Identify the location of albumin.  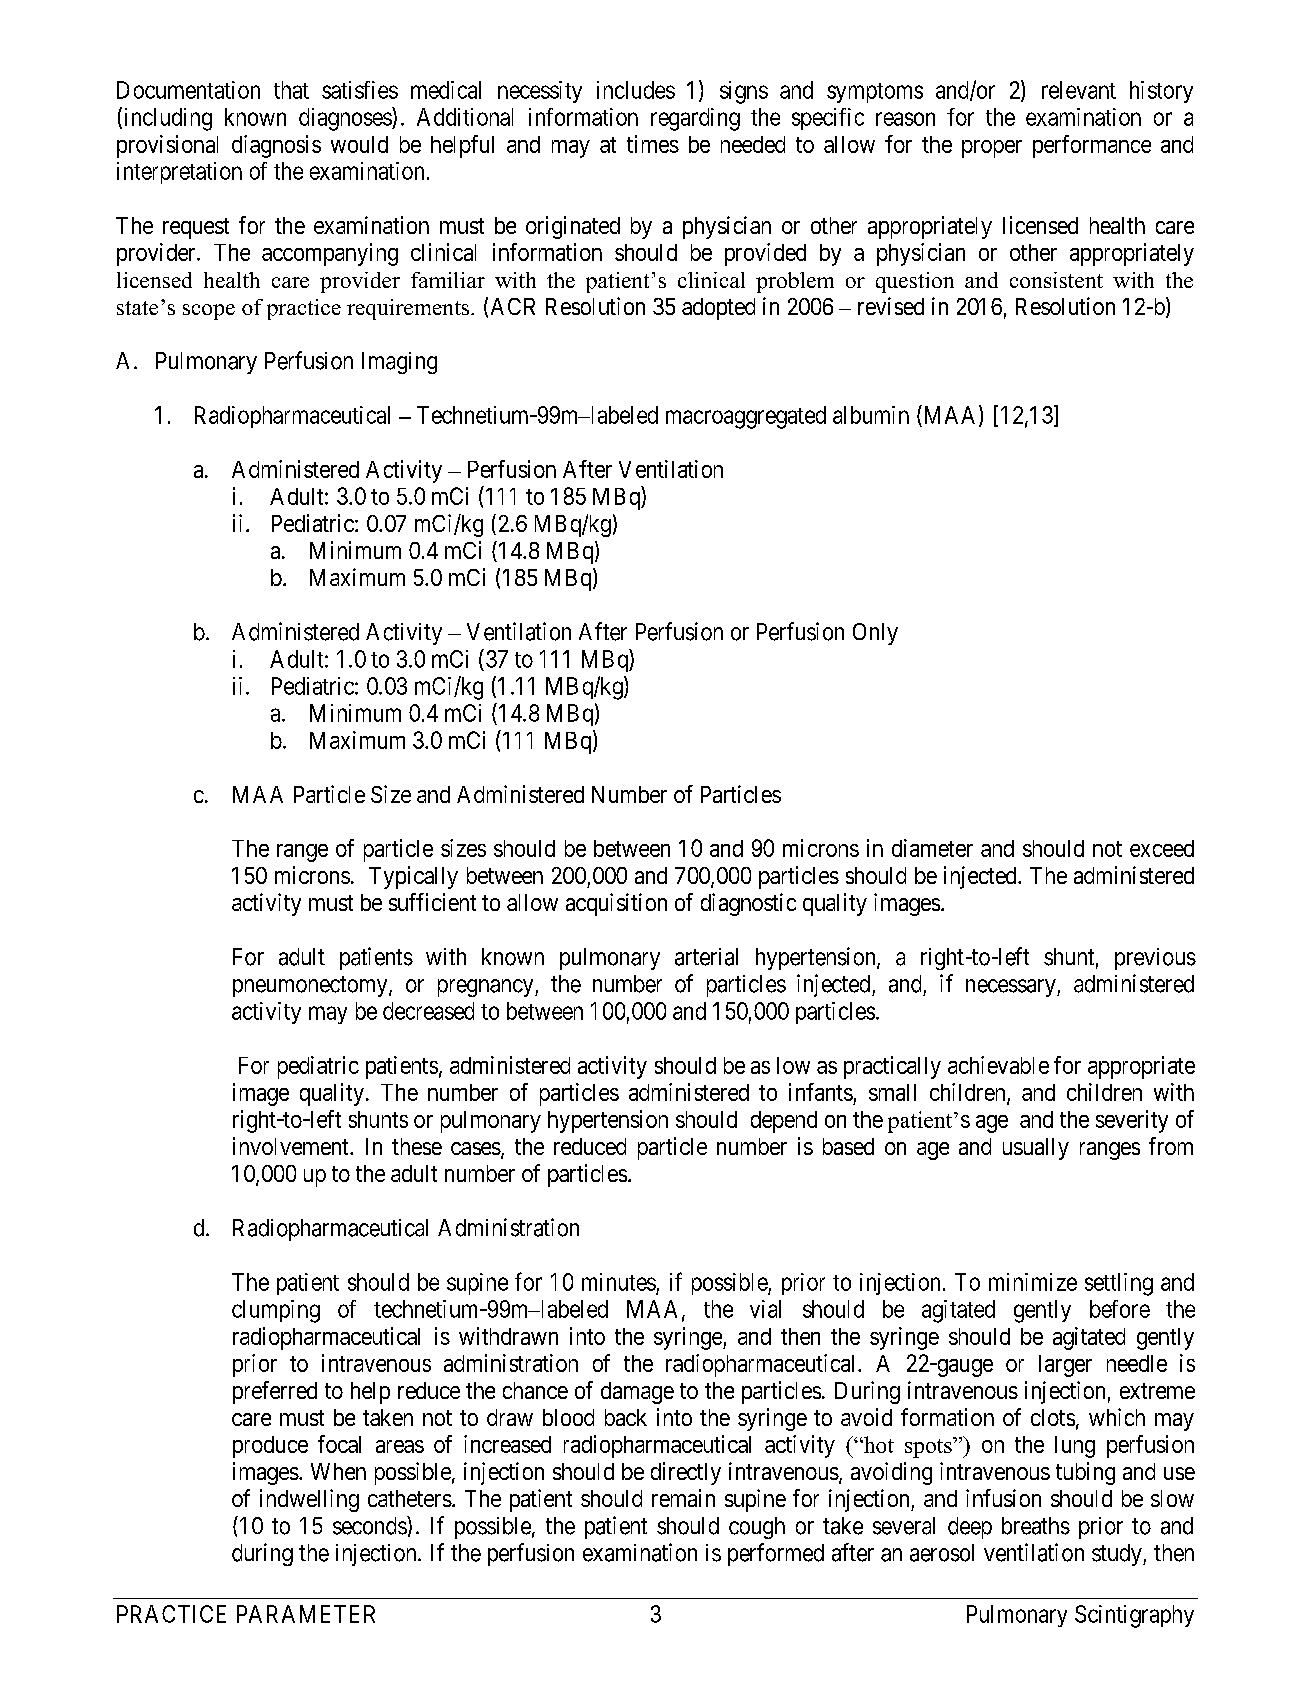
(871, 415).
